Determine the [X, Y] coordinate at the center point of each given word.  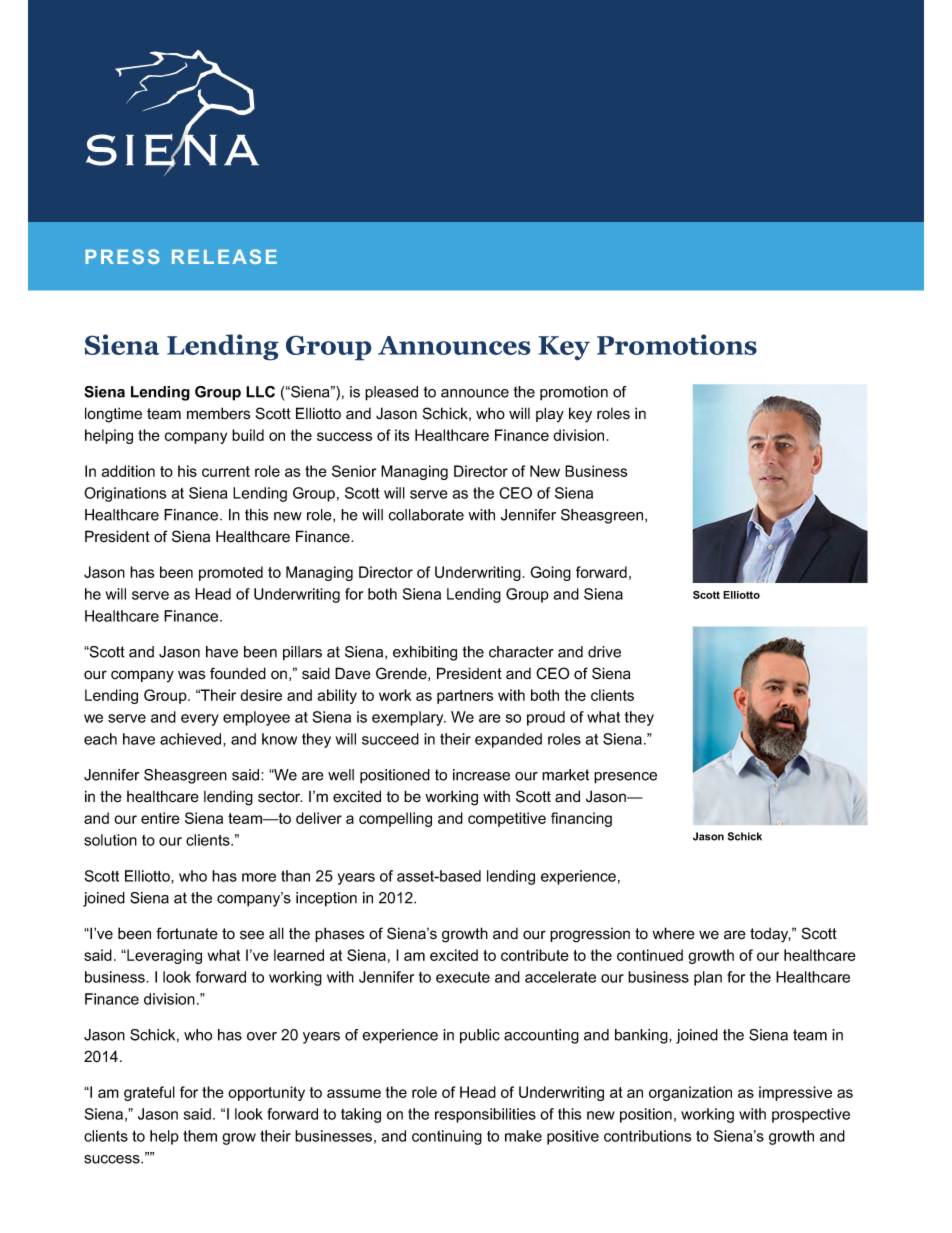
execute [463, 977]
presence [625, 778]
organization [690, 1093]
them [200, 1136]
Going [550, 573]
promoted [231, 573]
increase [481, 775]
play [550, 415]
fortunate [187, 933]
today [770, 935]
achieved [192, 740]
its [402, 435]
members [219, 413]
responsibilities [485, 1115]
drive [604, 652]
